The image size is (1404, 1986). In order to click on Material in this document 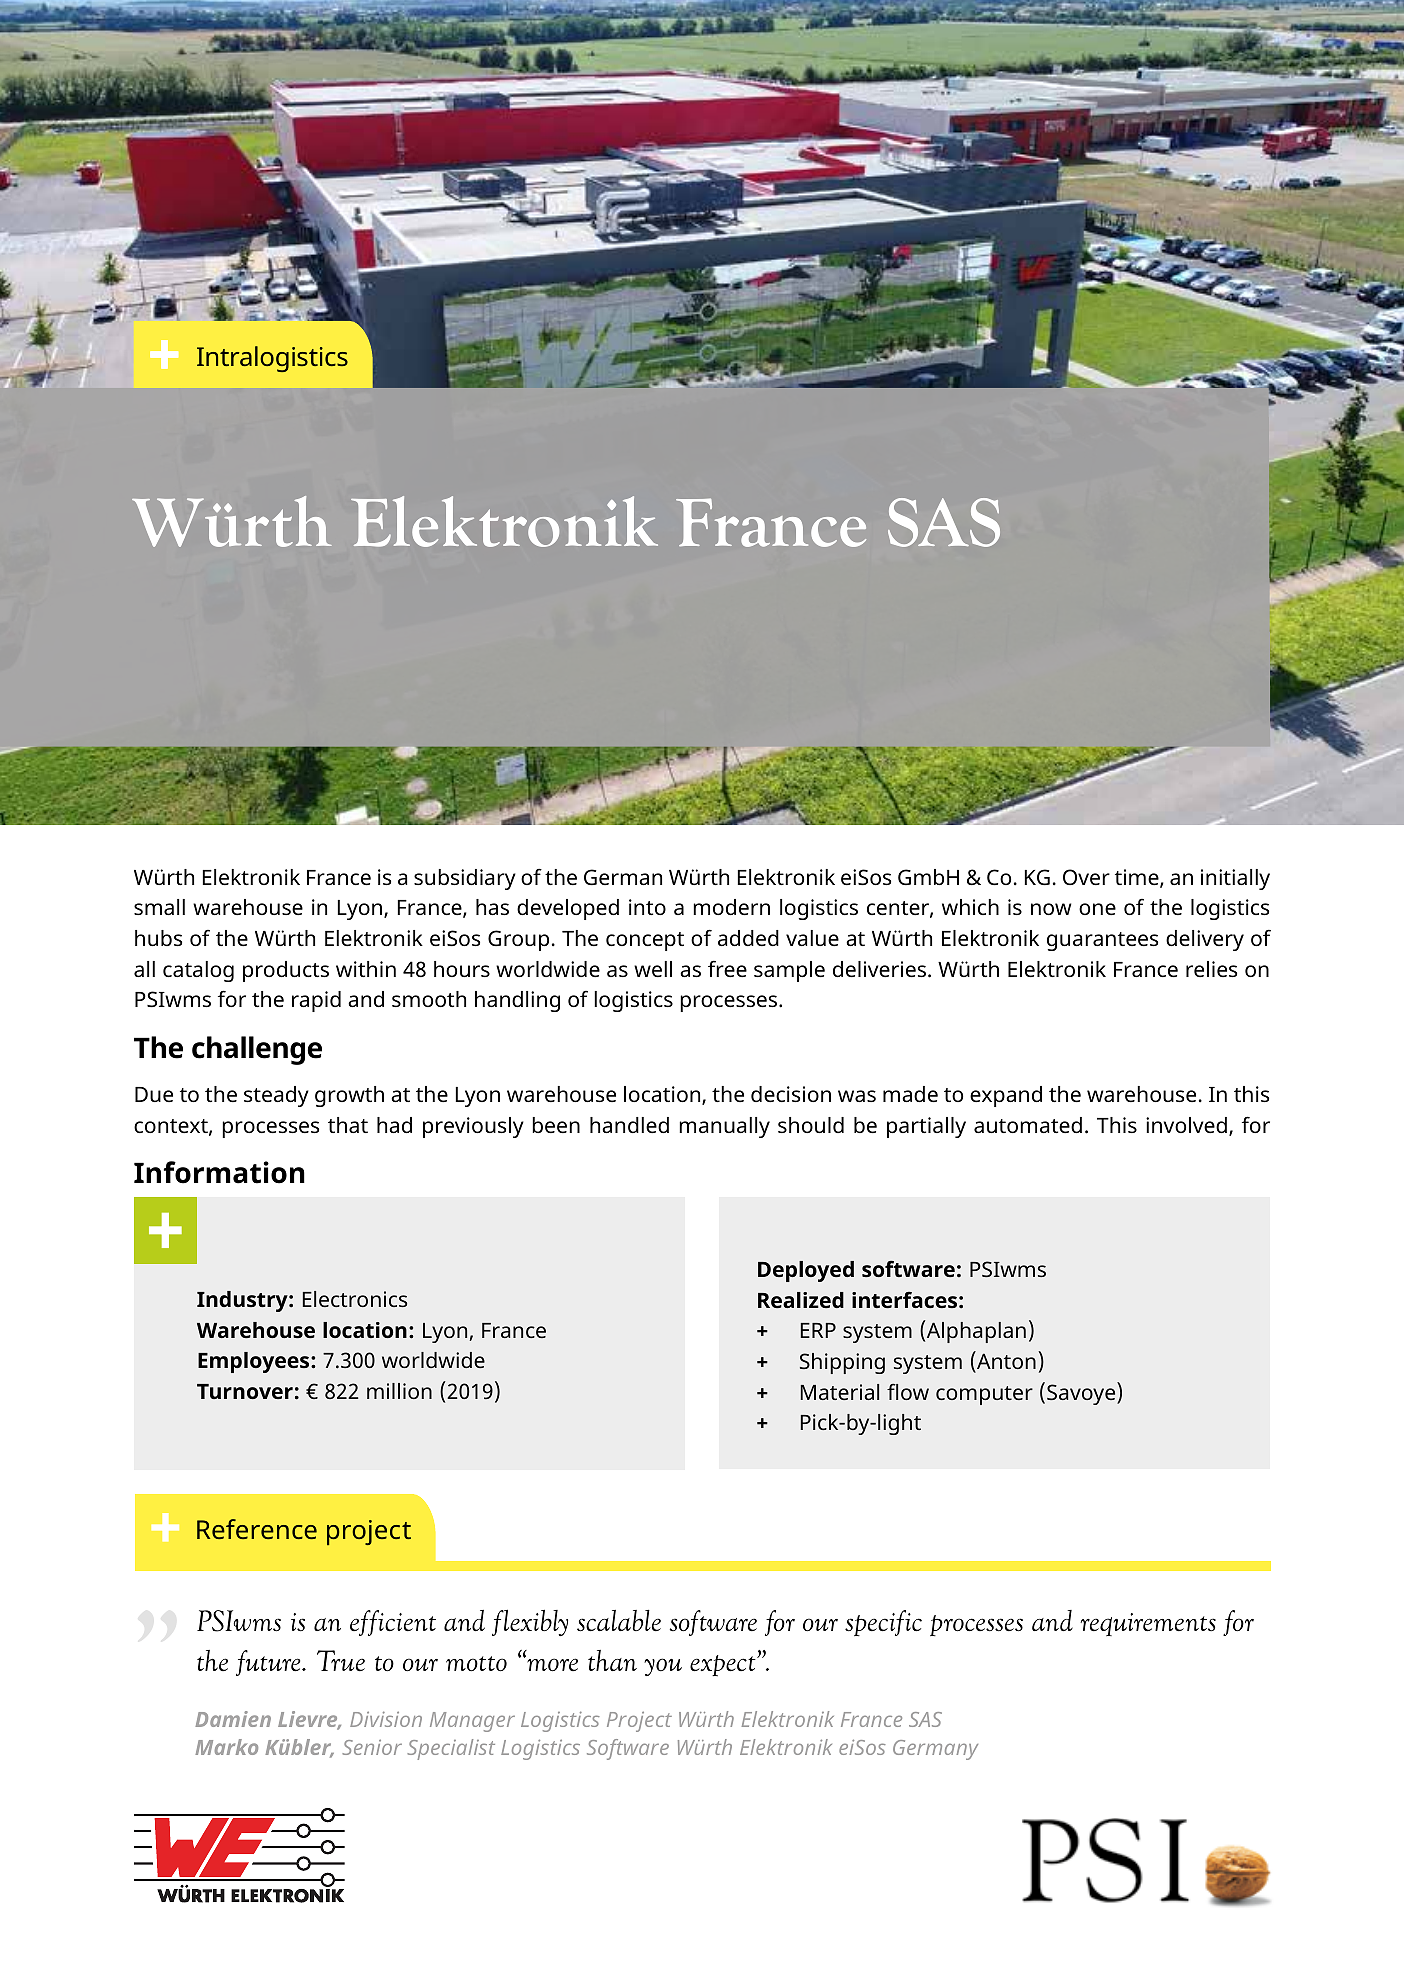, I will do `click(840, 1392)`.
